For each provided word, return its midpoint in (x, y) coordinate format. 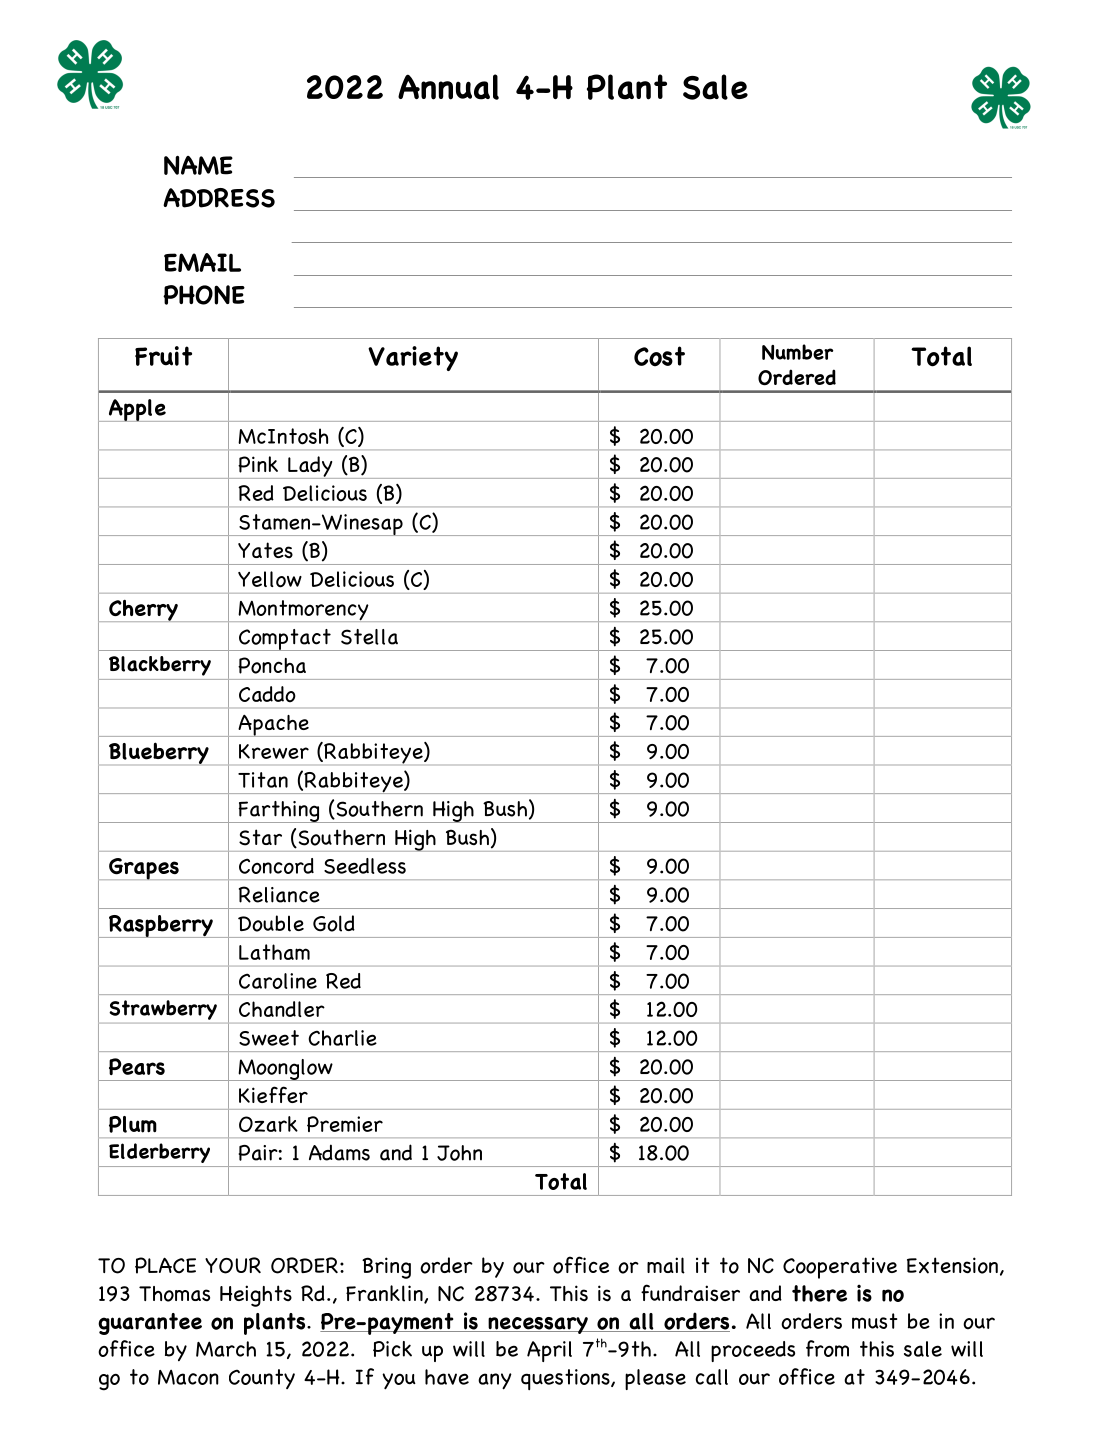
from (827, 1348)
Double (271, 923)
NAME (198, 165)
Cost (659, 356)
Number (797, 352)
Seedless (365, 866)
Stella (369, 637)
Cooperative (840, 1268)
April (549, 1351)
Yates (265, 550)
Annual (448, 87)
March (226, 1349)
